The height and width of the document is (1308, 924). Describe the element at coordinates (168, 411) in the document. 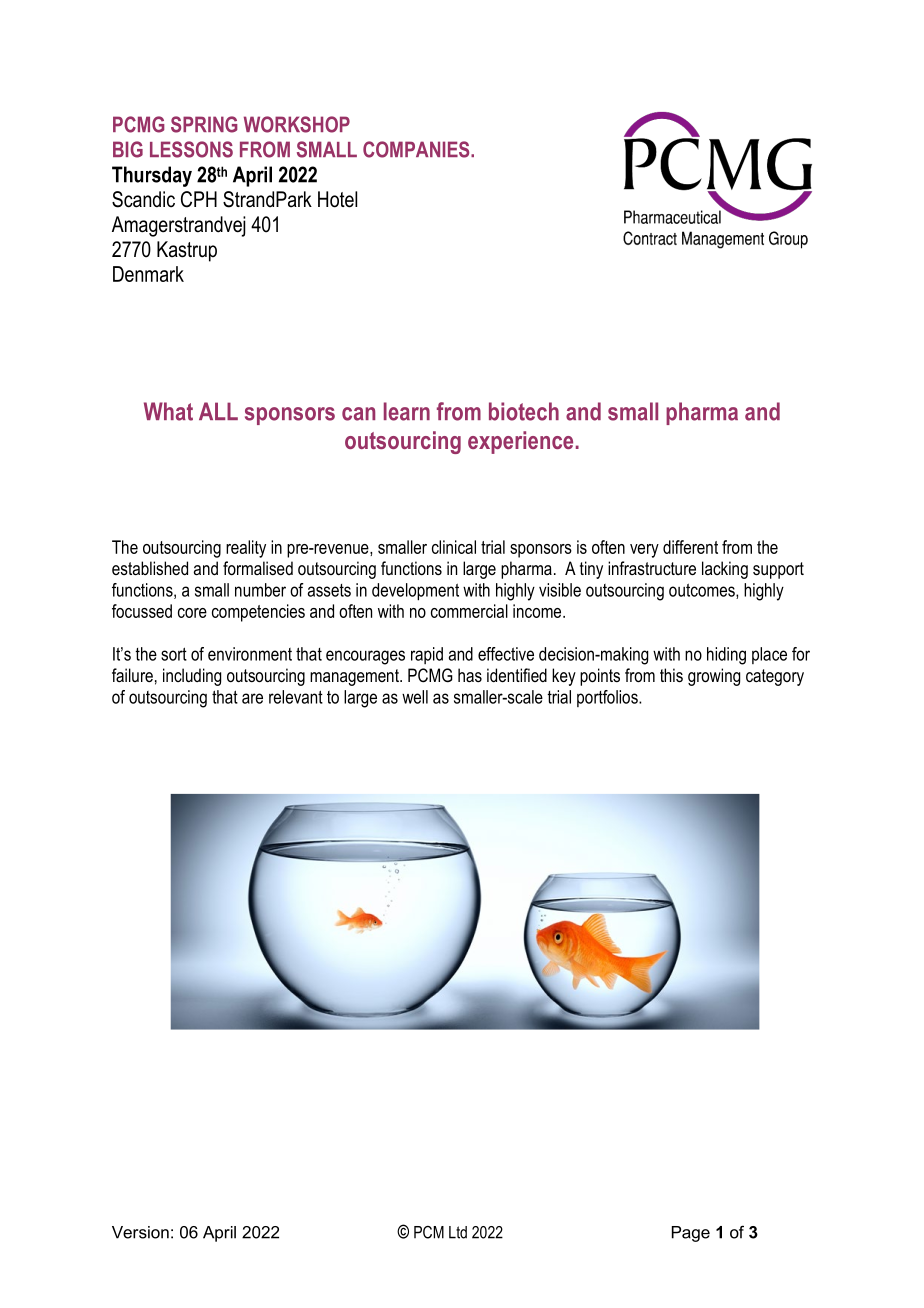

I see `What` at that location.
